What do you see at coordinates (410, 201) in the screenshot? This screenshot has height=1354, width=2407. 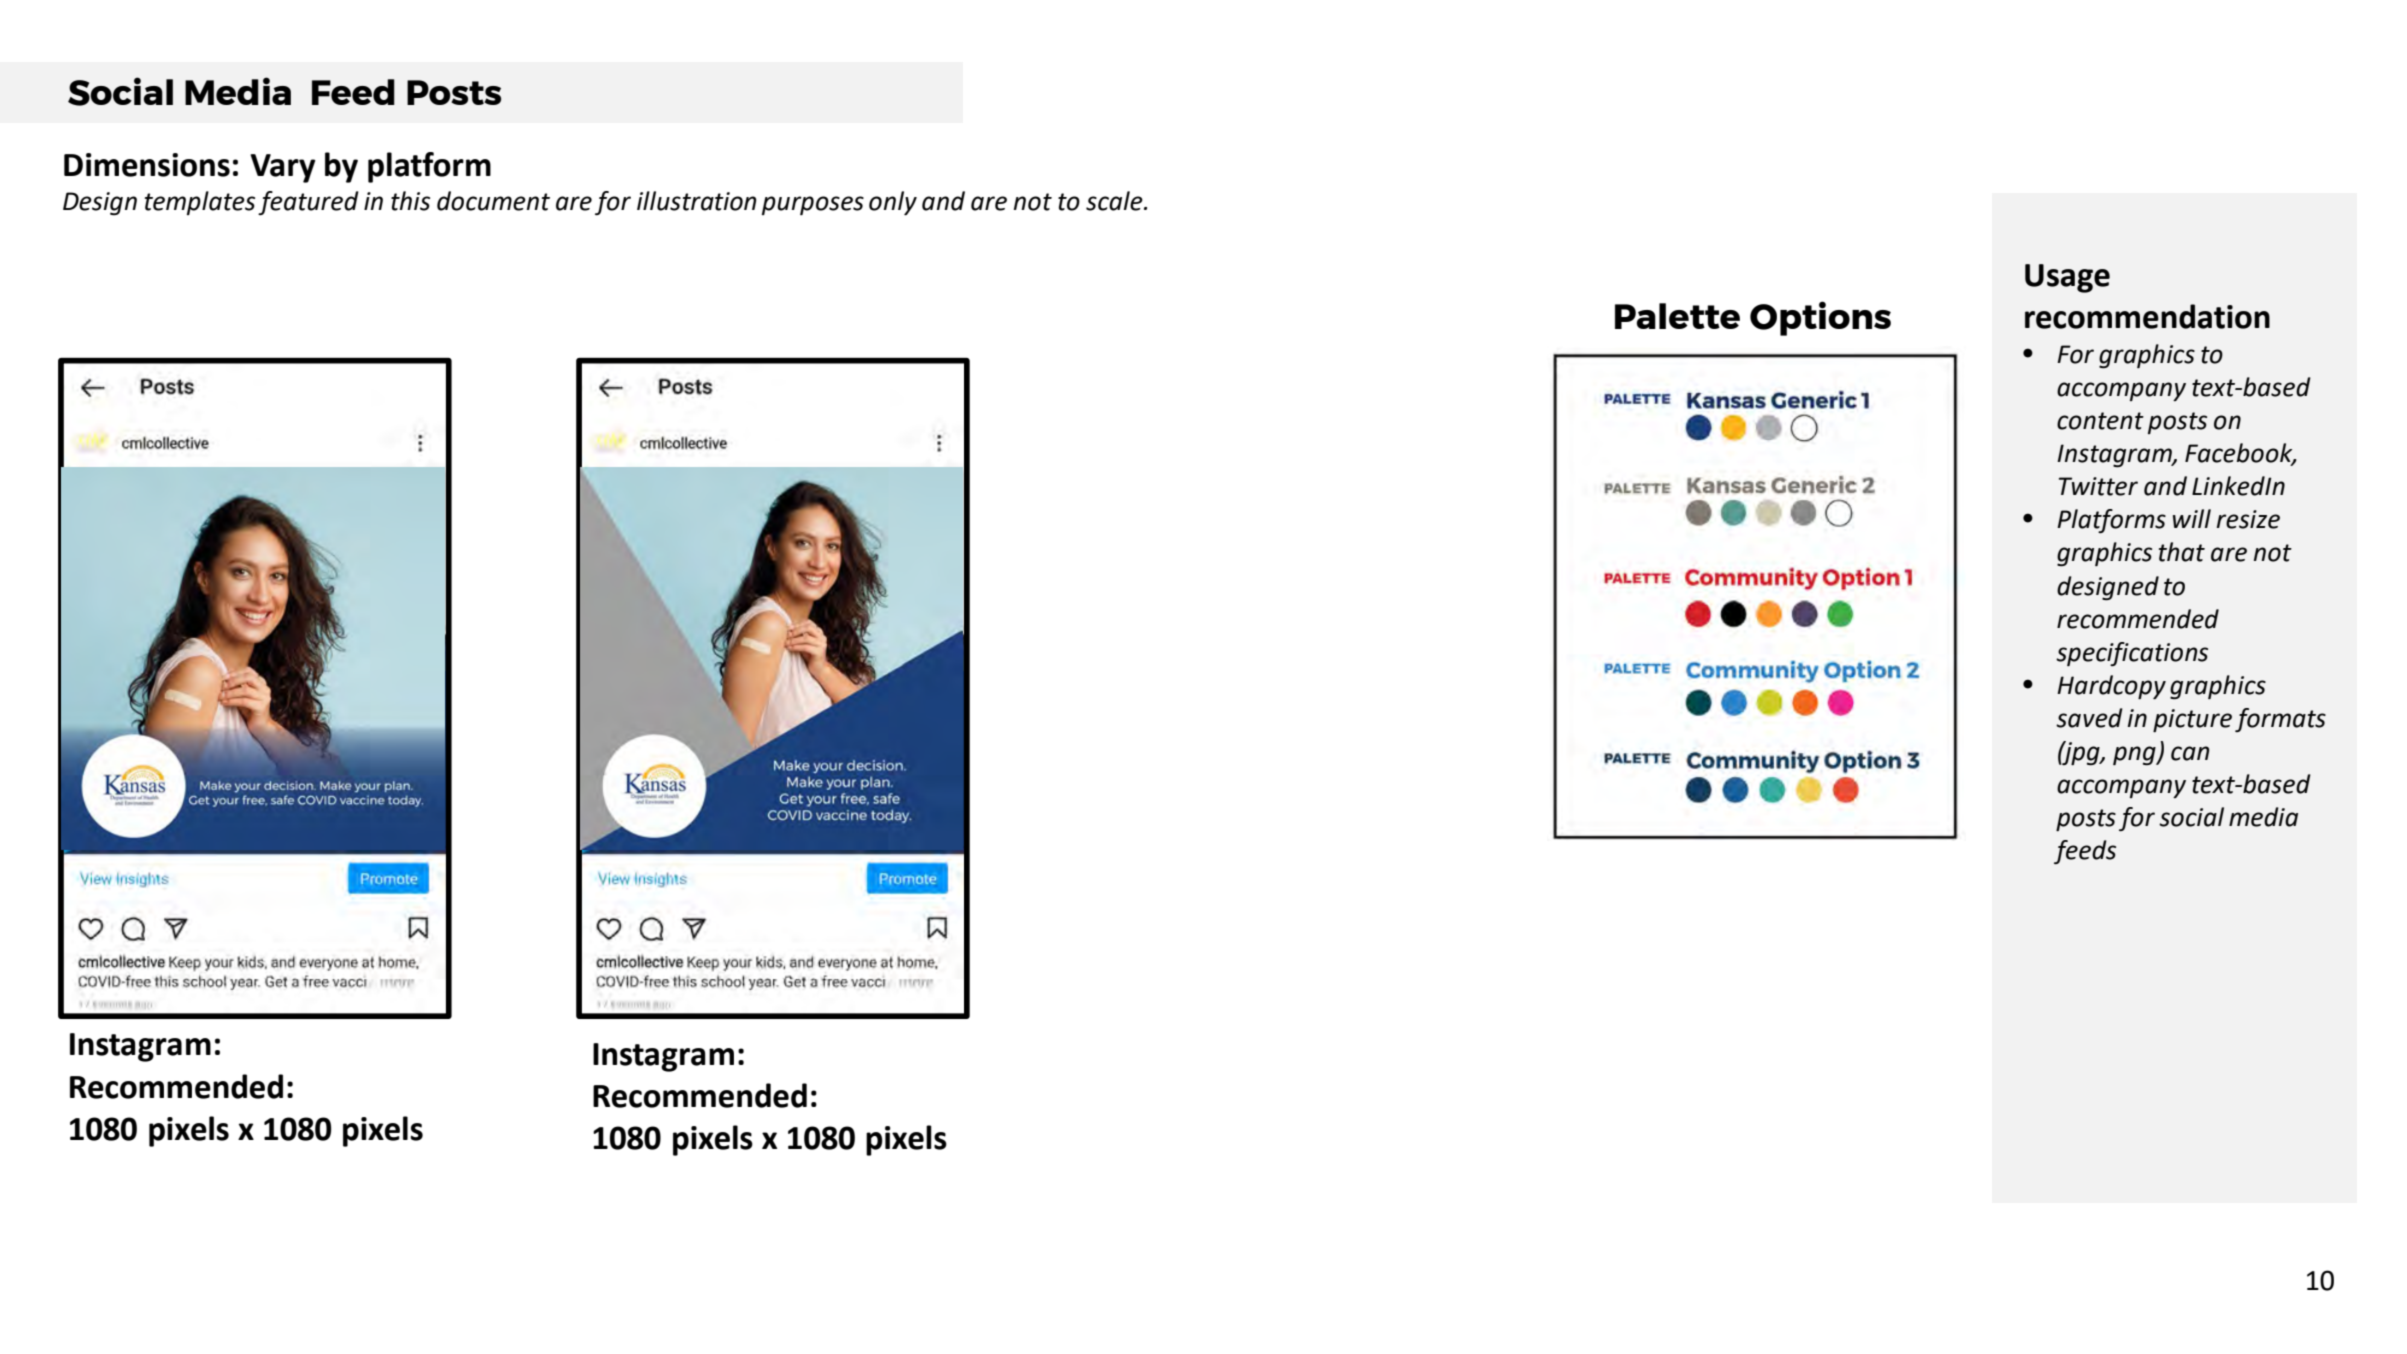 I see `this` at bounding box center [410, 201].
